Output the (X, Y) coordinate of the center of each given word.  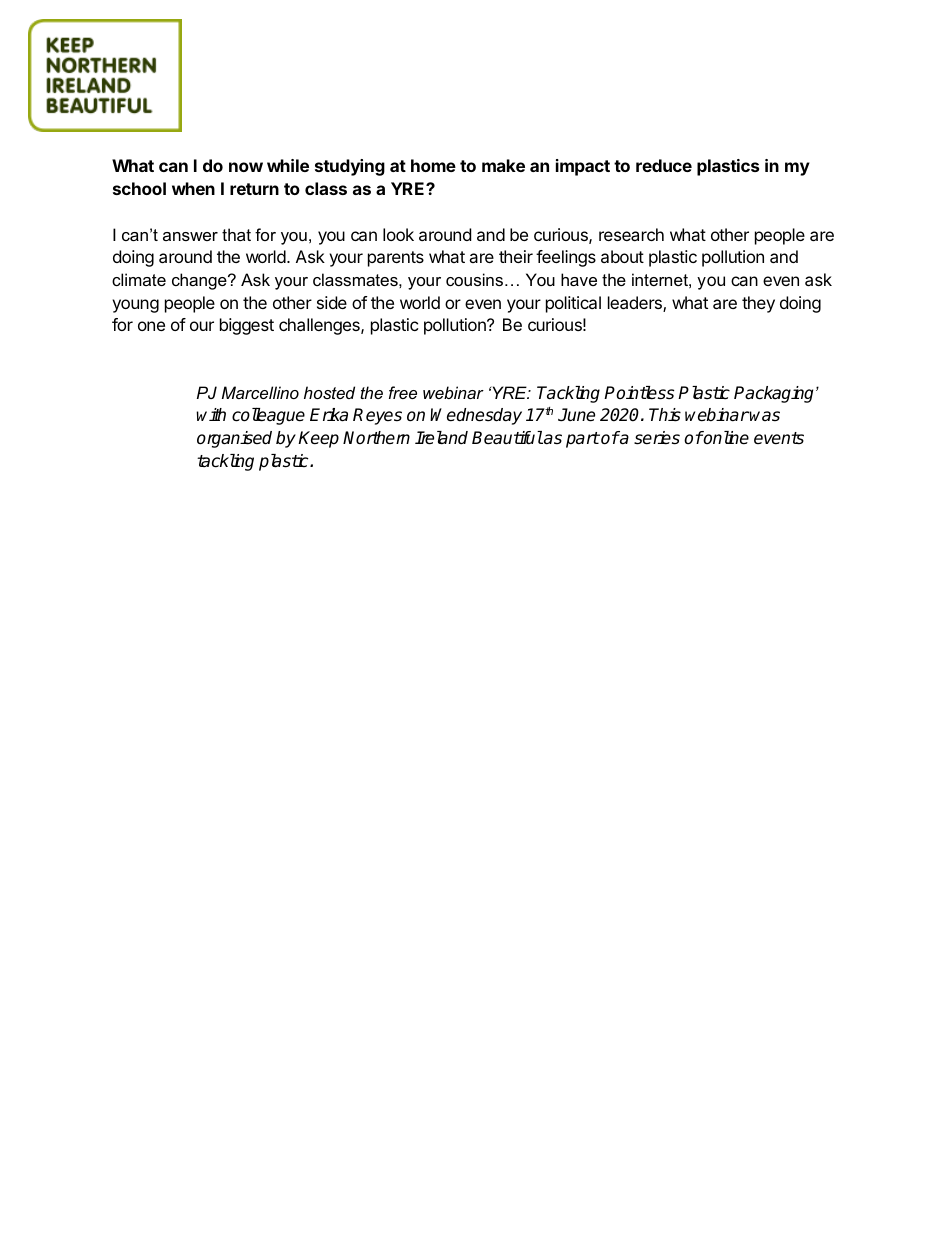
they (758, 304)
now (246, 167)
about (622, 256)
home (433, 165)
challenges (320, 326)
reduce (664, 165)
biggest (247, 326)
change (200, 281)
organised (234, 439)
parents (396, 259)
